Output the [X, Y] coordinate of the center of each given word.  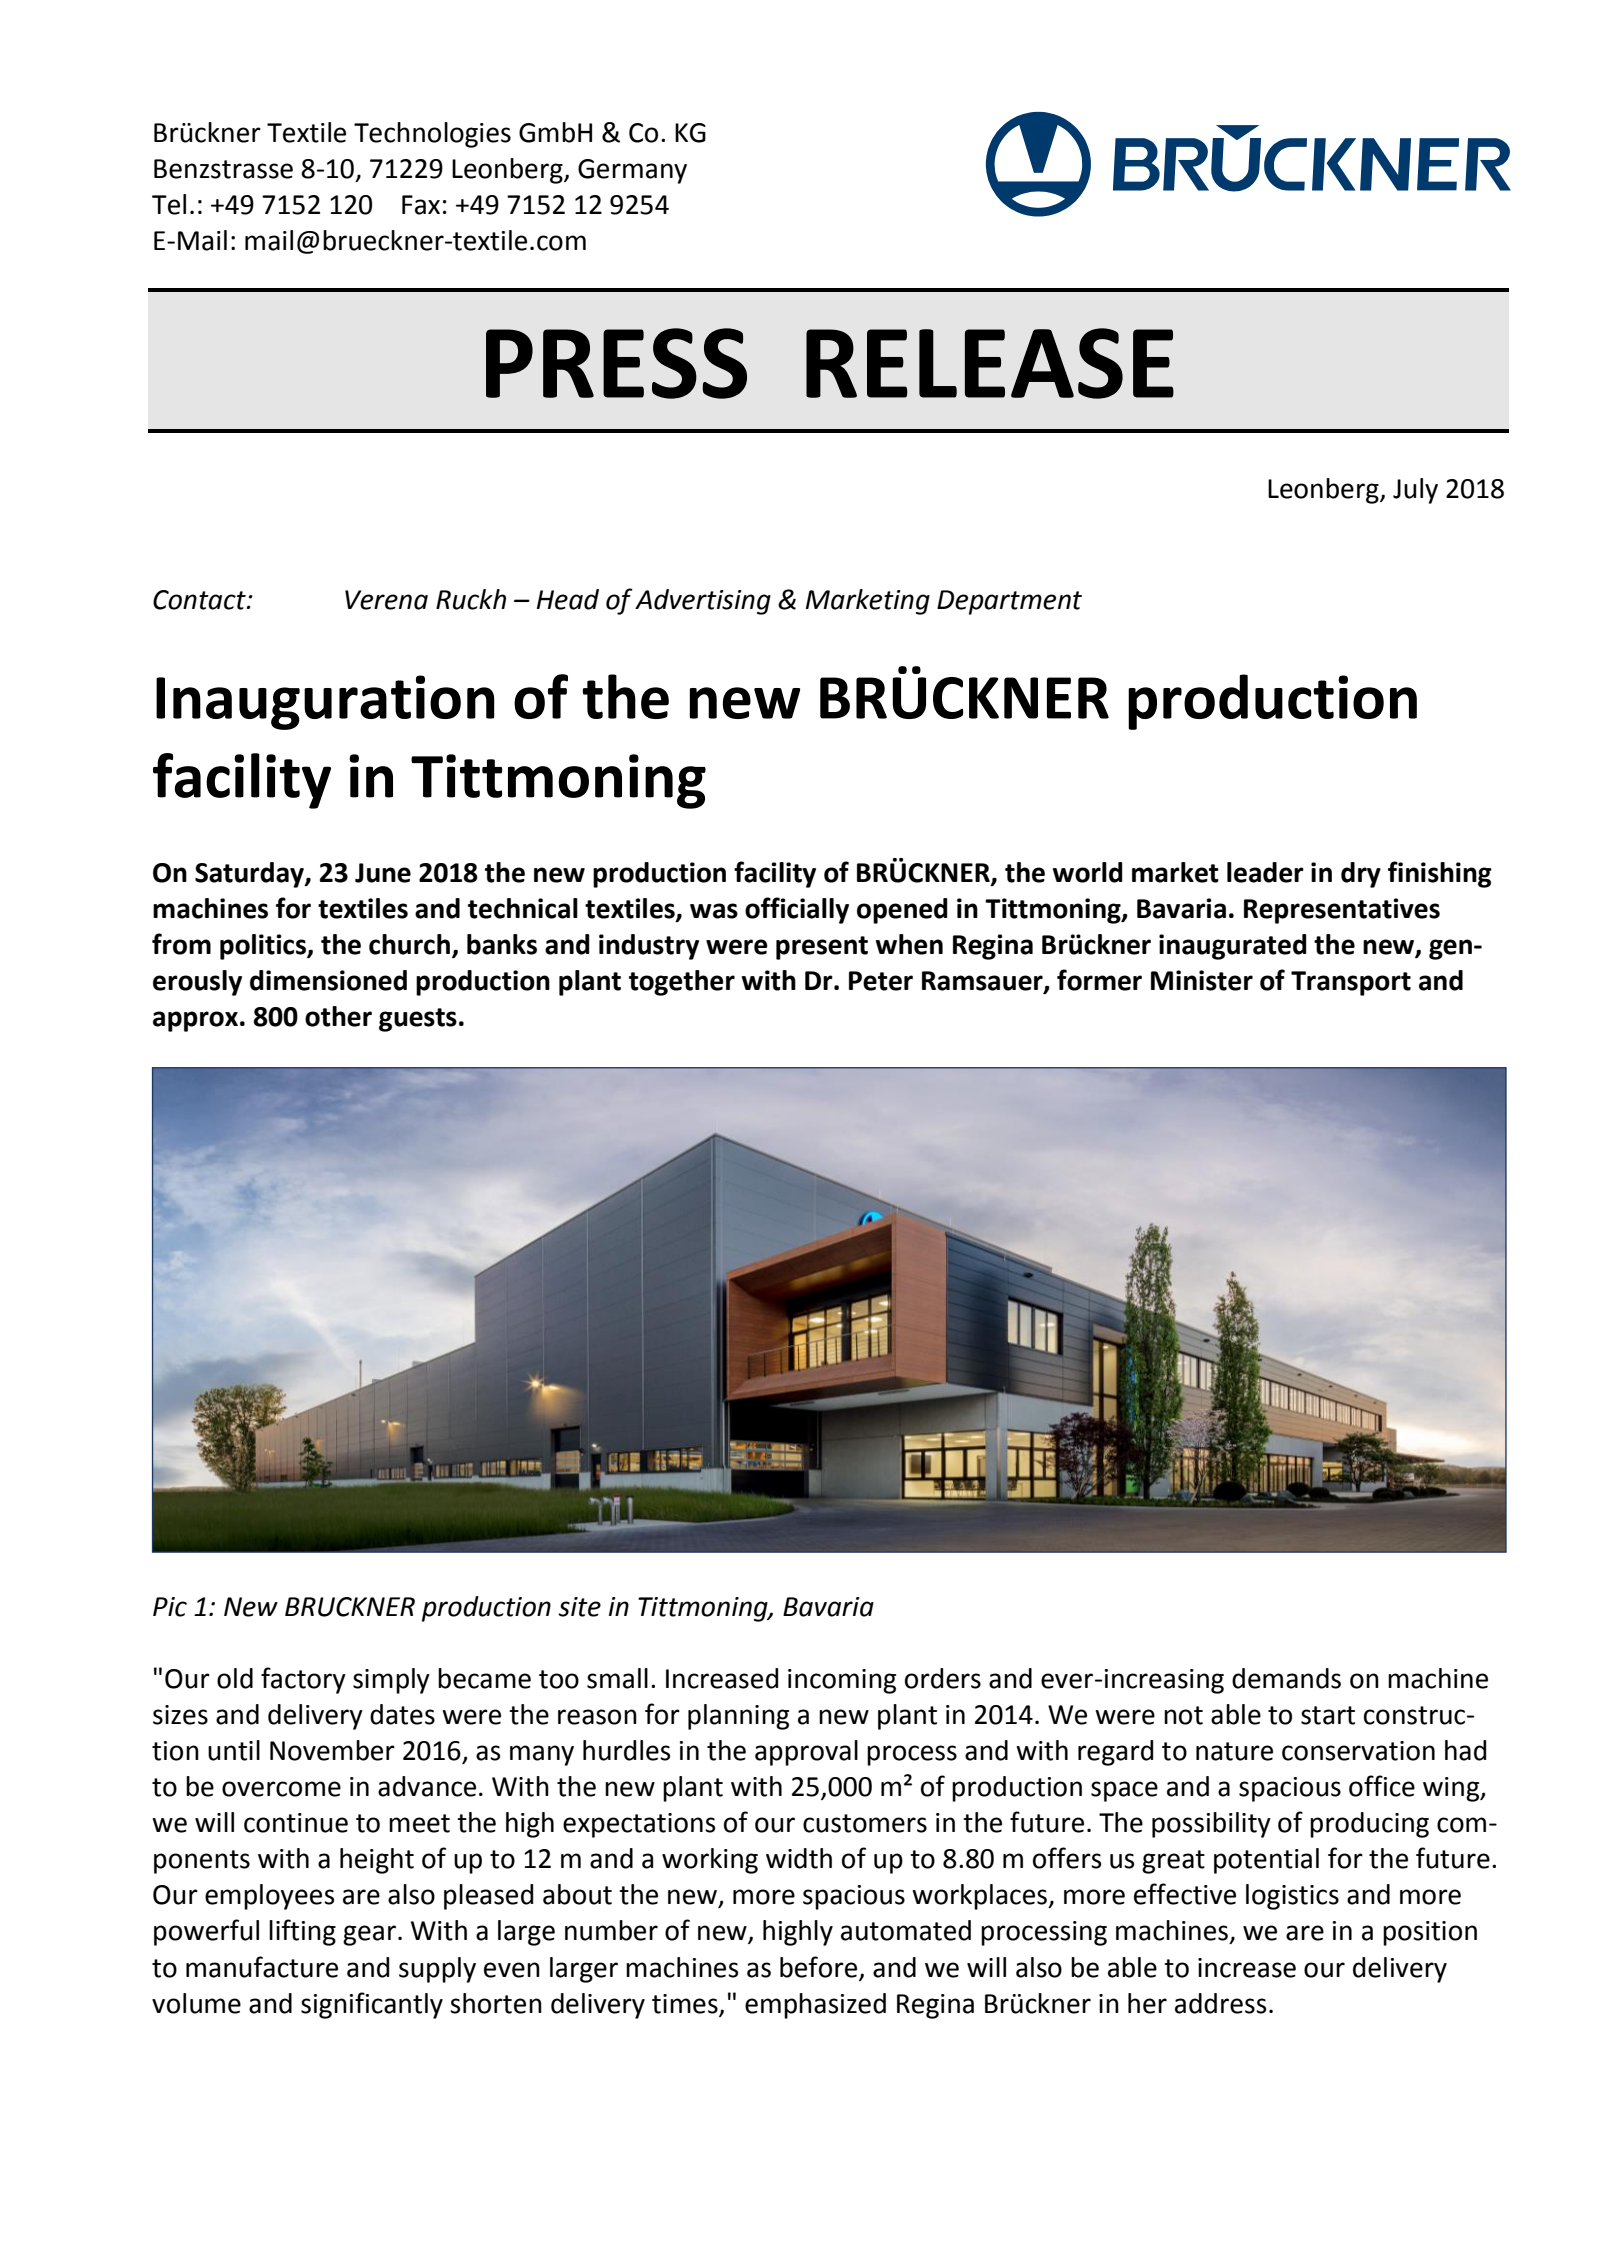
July [1415, 491]
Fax [421, 205]
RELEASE [990, 363]
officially [797, 910]
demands [1286, 1678]
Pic [170, 1607]
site [579, 1607]
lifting [302, 1932]
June [383, 873]
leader [1265, 872]
